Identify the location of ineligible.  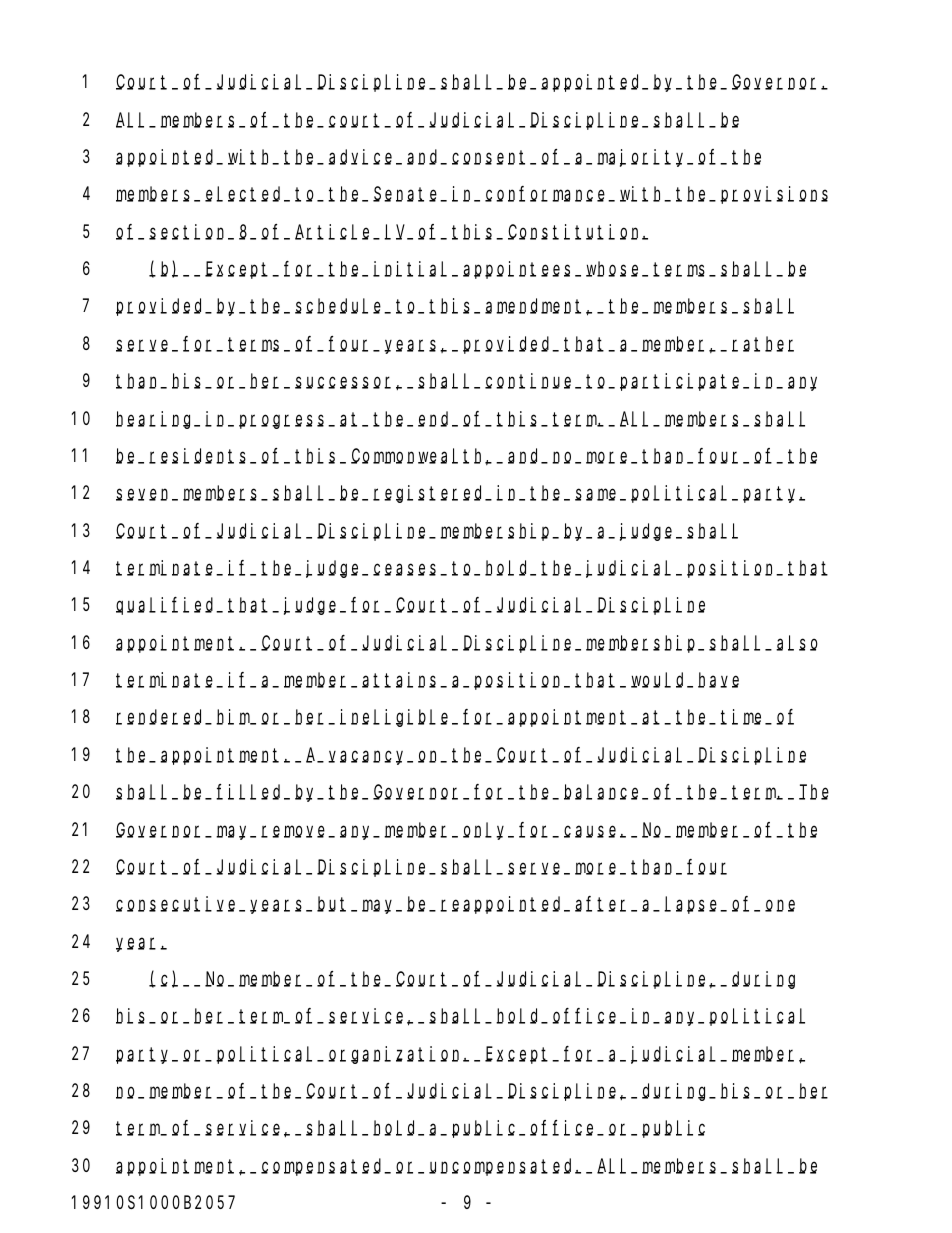
(396, 718).
